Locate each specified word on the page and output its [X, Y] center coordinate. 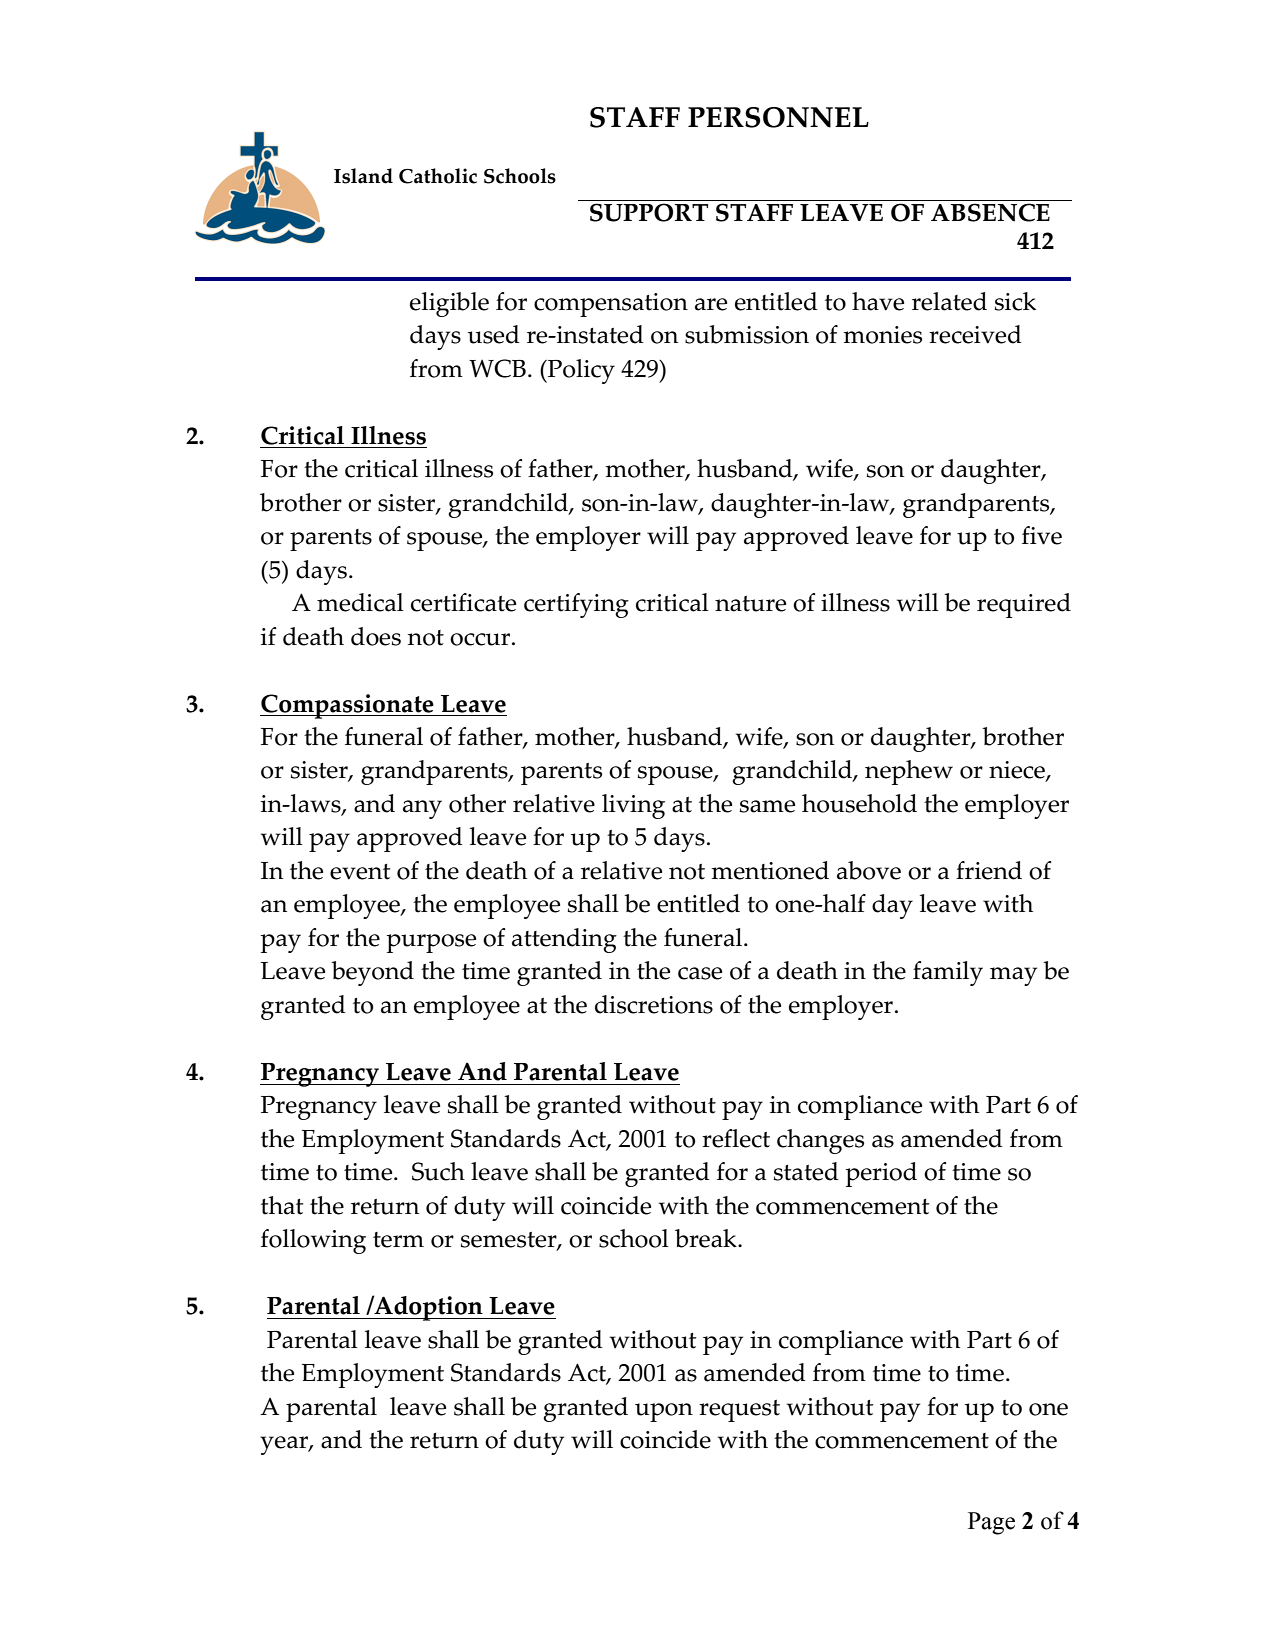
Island [363, 176]
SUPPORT [649, 212]
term [398, 1240]
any [422, 809]
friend [989, 870]
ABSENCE [990, 212]
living [633, 806]
